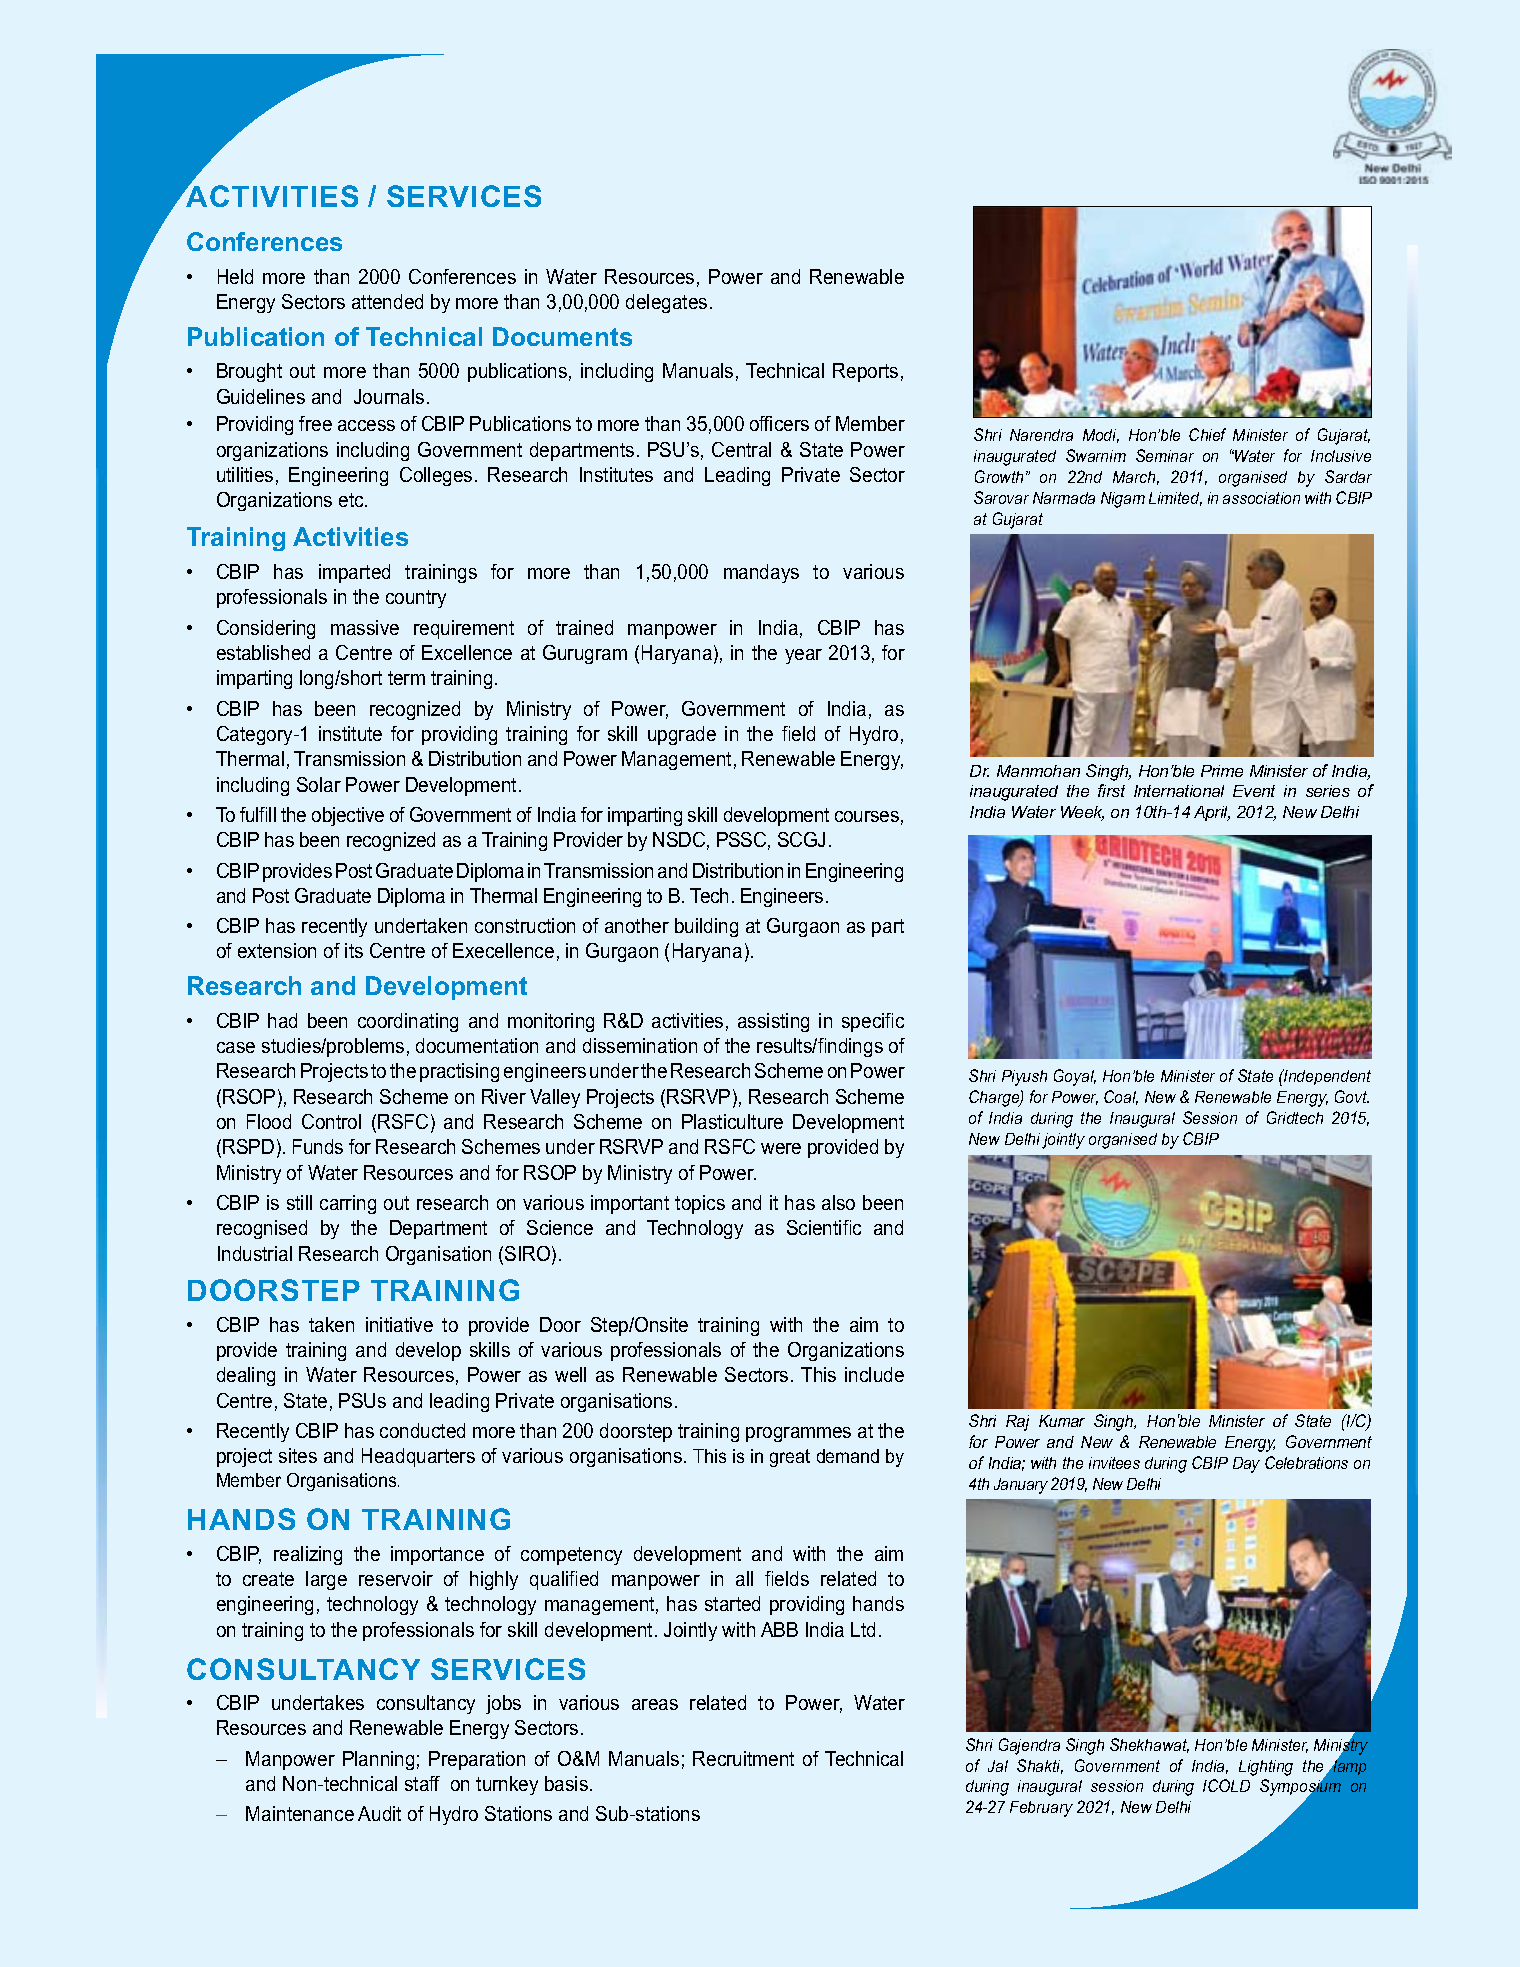  Describe the element at coordinates (387, 301) in the document. I see `attended` at that location.
